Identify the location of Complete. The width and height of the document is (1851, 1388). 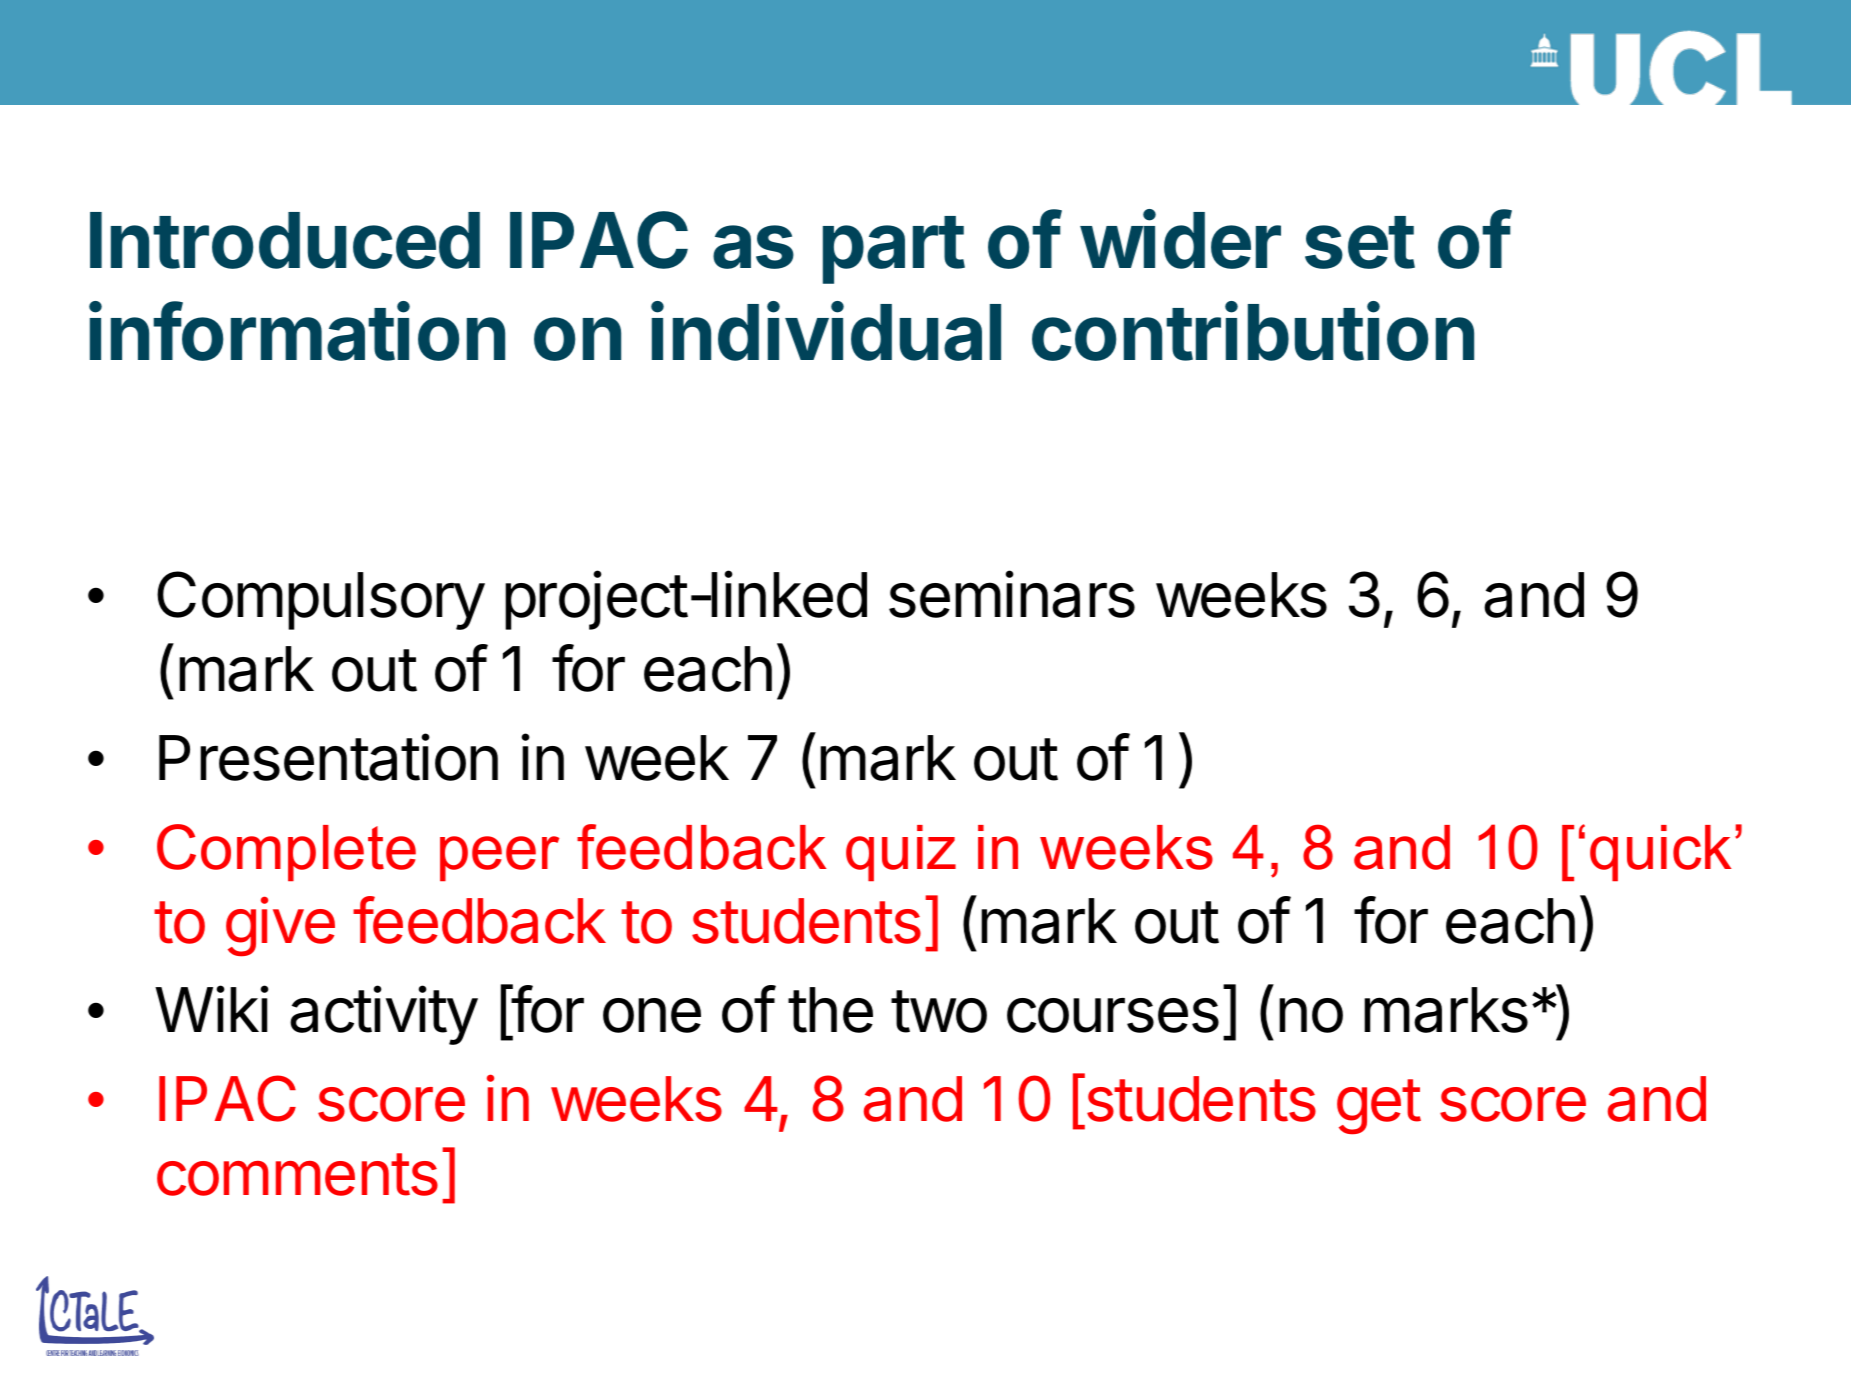
(286, 852).
